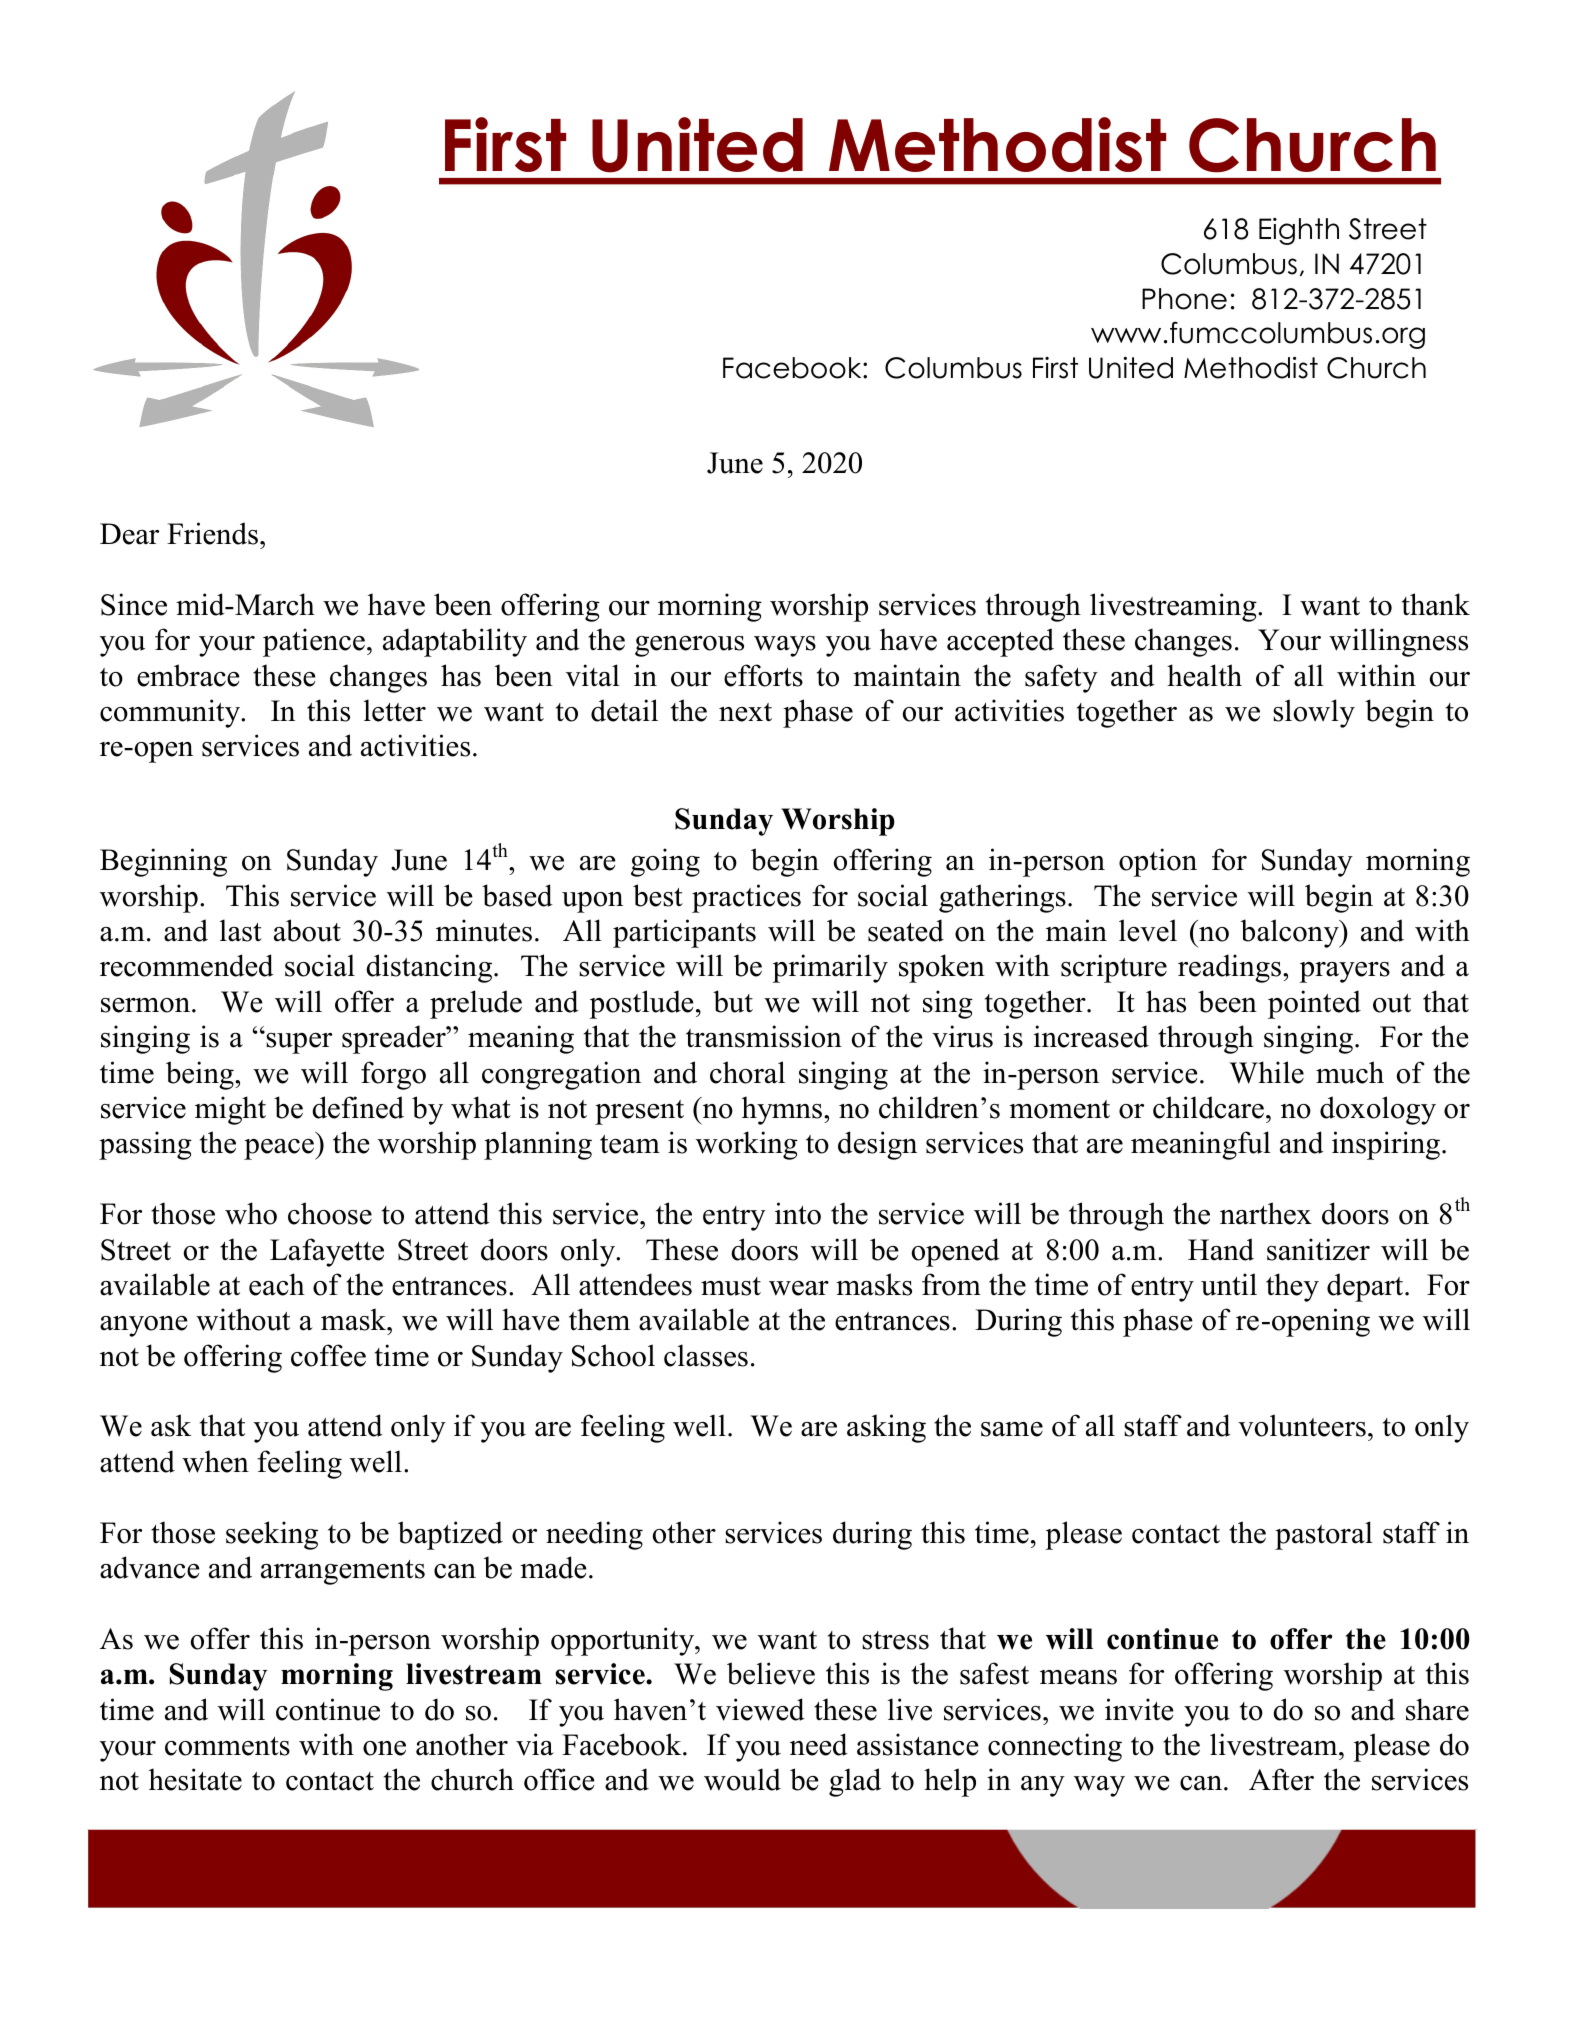 The width and height of the screenshot is (1569, 2031). Describe the element at coordinates (760, 1709) in the screenshot. I see `viewed` at that location.
